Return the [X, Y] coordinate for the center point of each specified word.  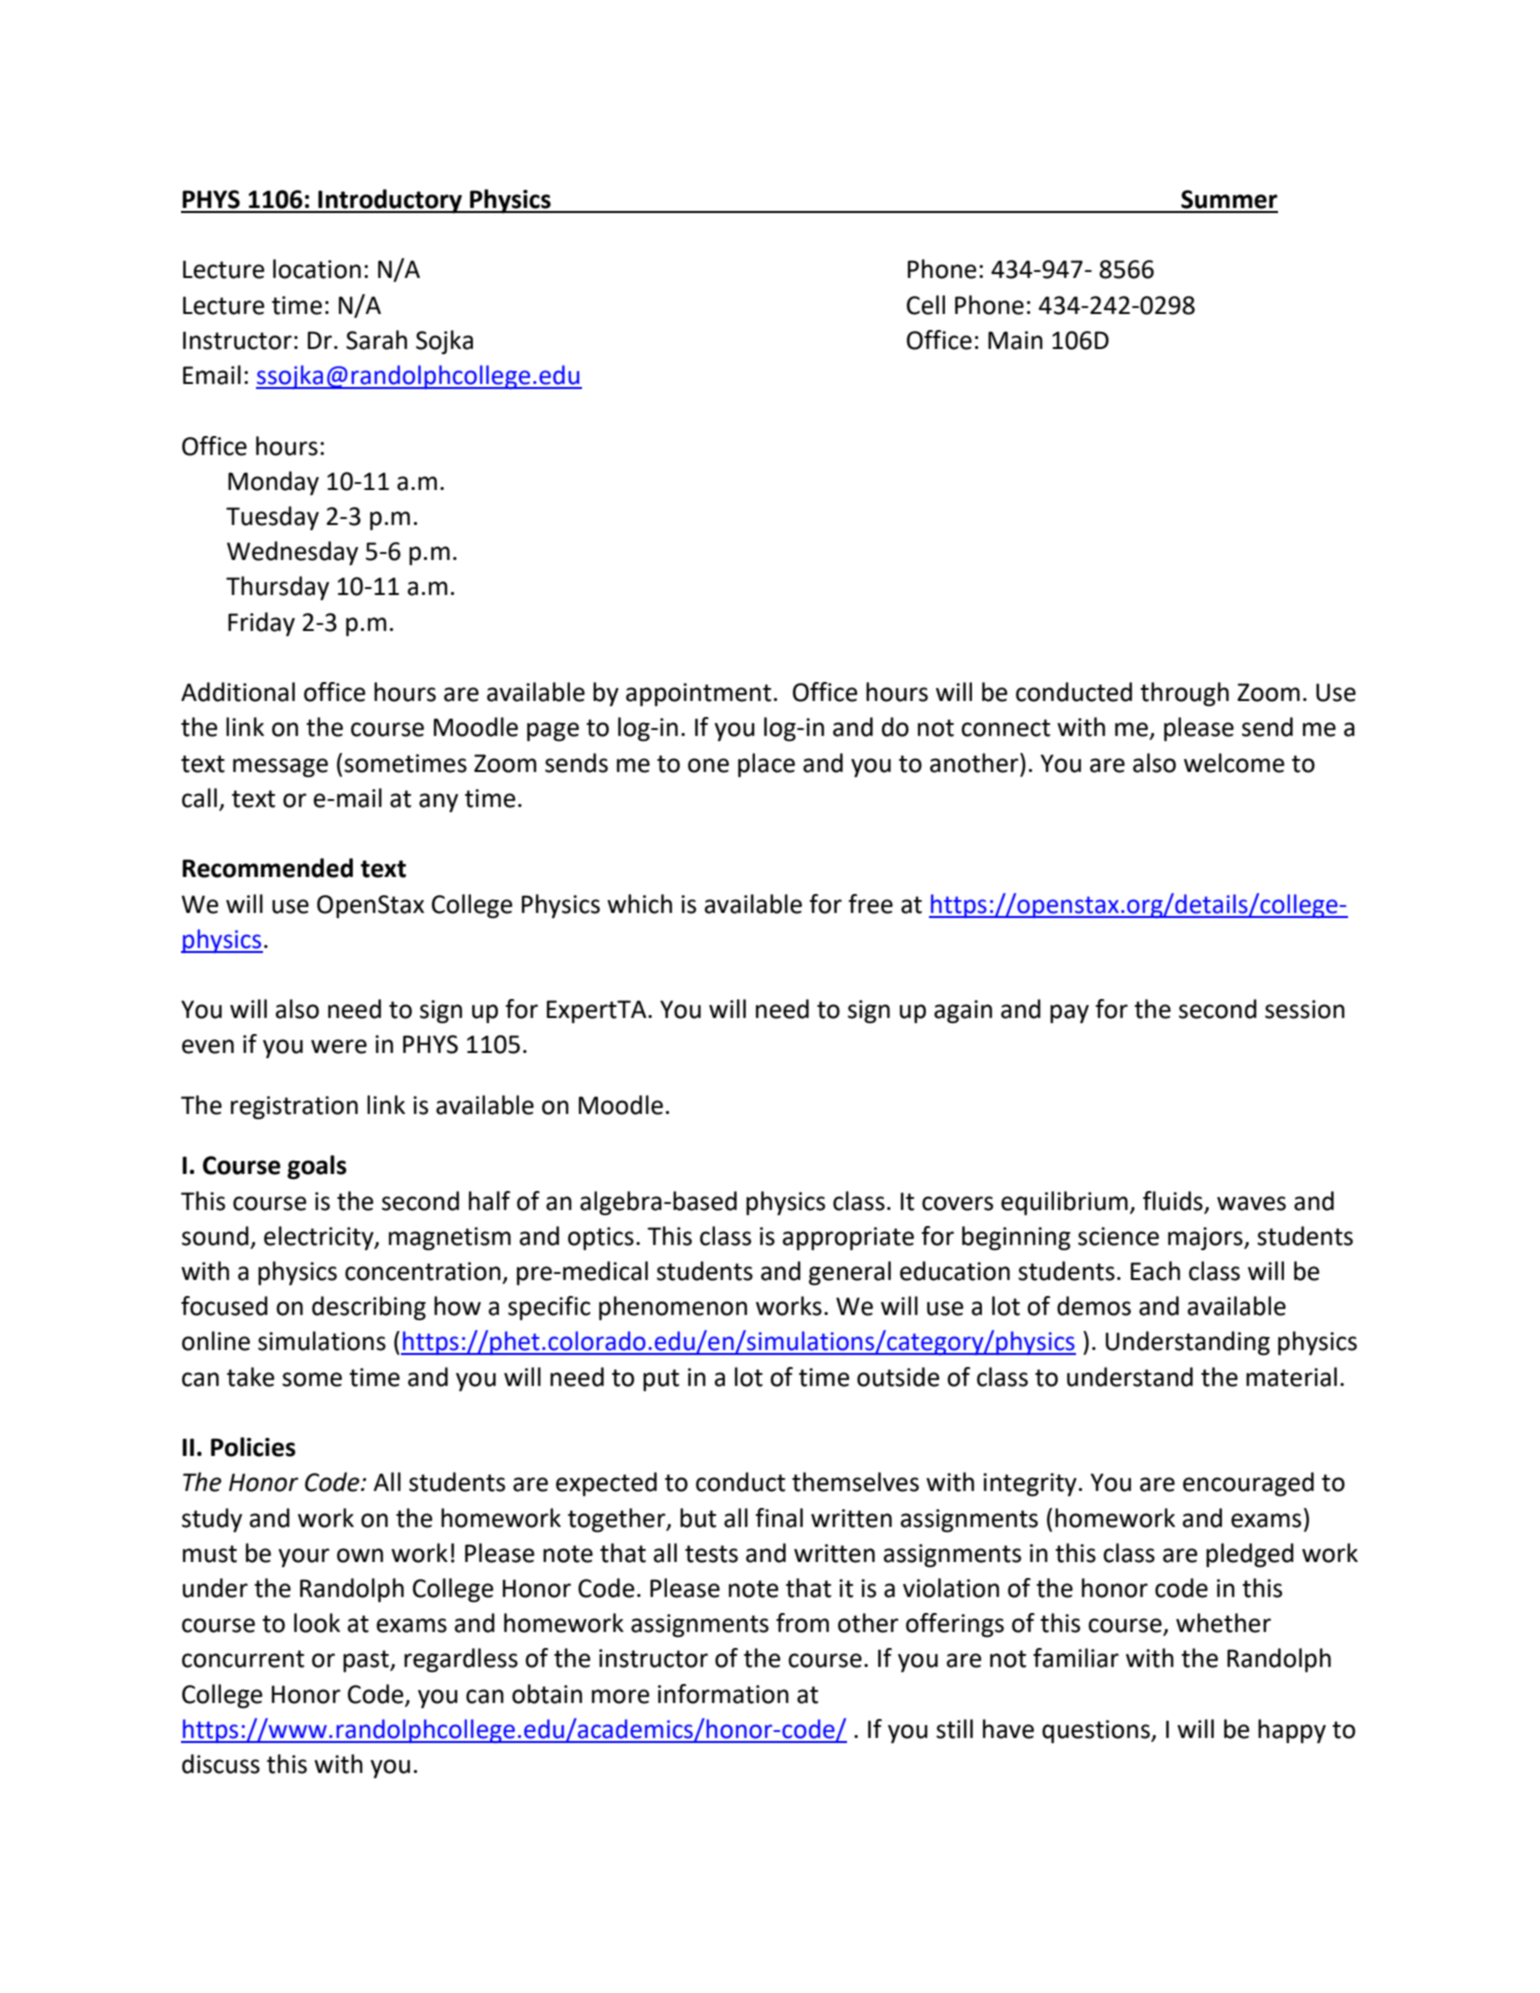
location [317, 269]
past [367, 1661]
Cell [926, 305]
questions [1097, 1731]
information [723, 1694]
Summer [1229, 199]
